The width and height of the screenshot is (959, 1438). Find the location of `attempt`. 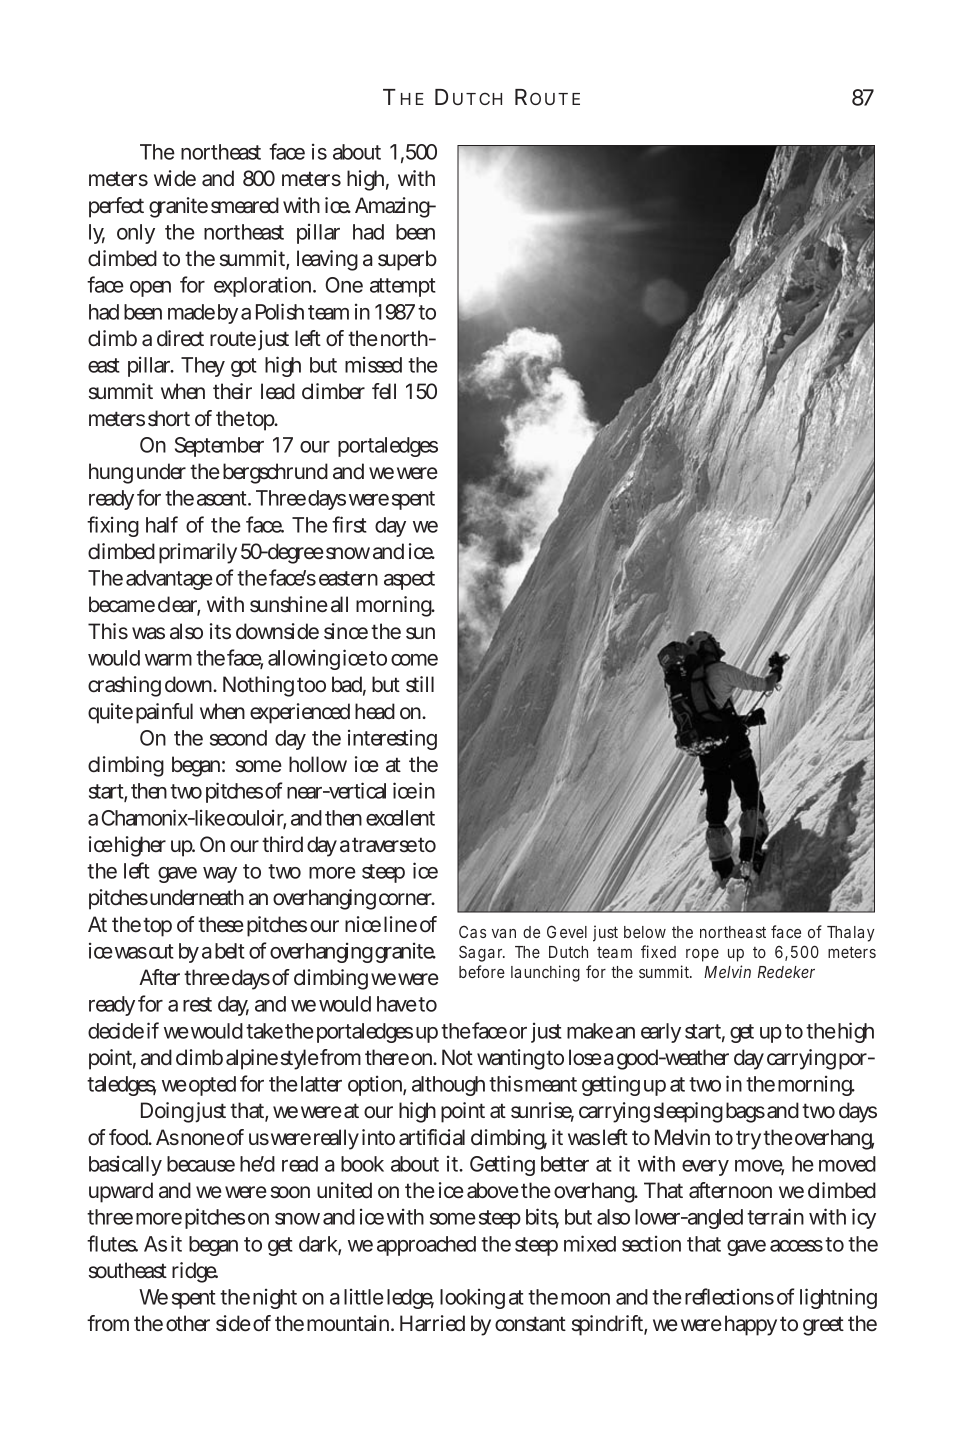

attempt is located at coordinates (403, 287).
